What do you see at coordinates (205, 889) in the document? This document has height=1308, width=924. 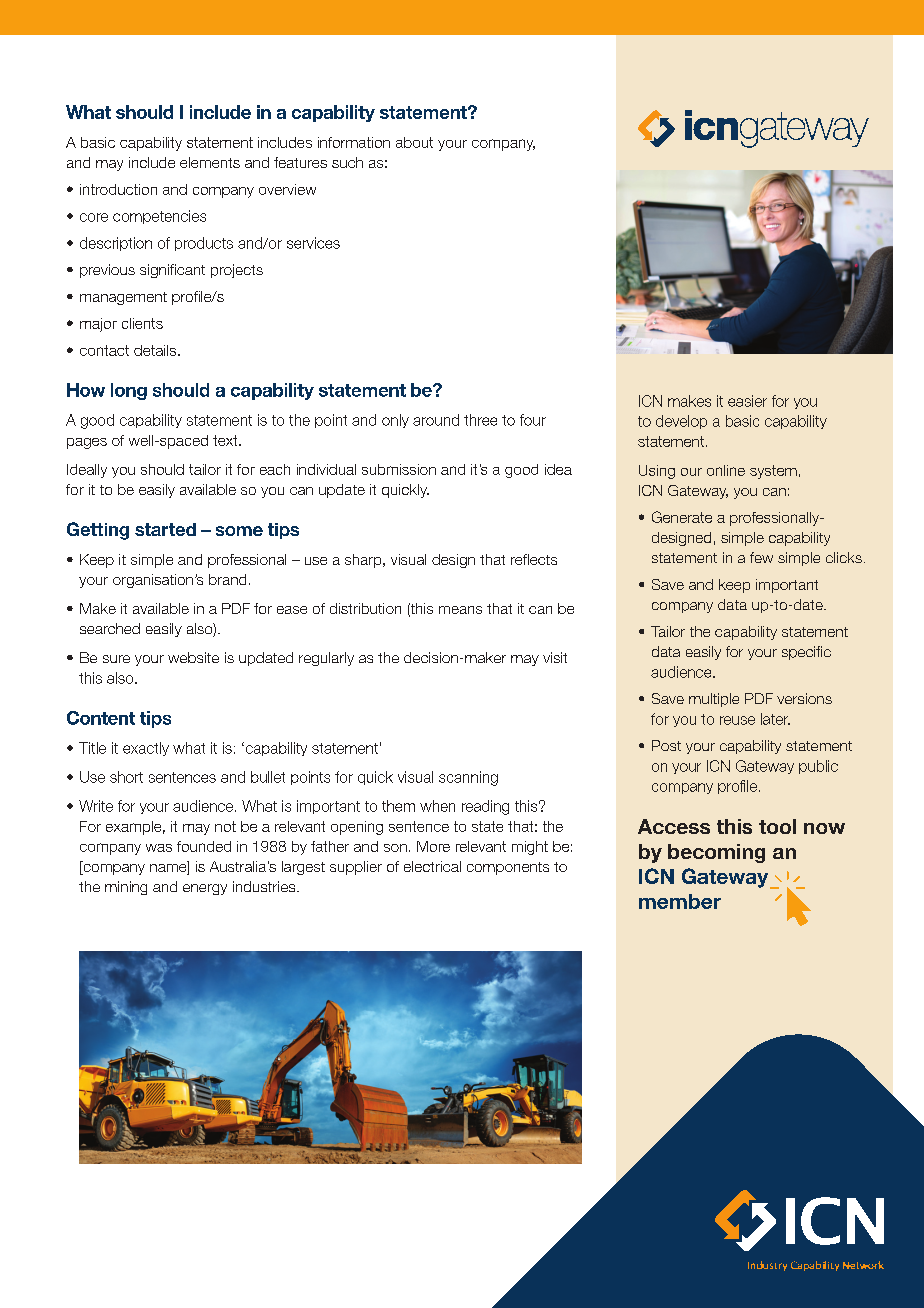 I see `energy` at bounding box center [205, 889].
